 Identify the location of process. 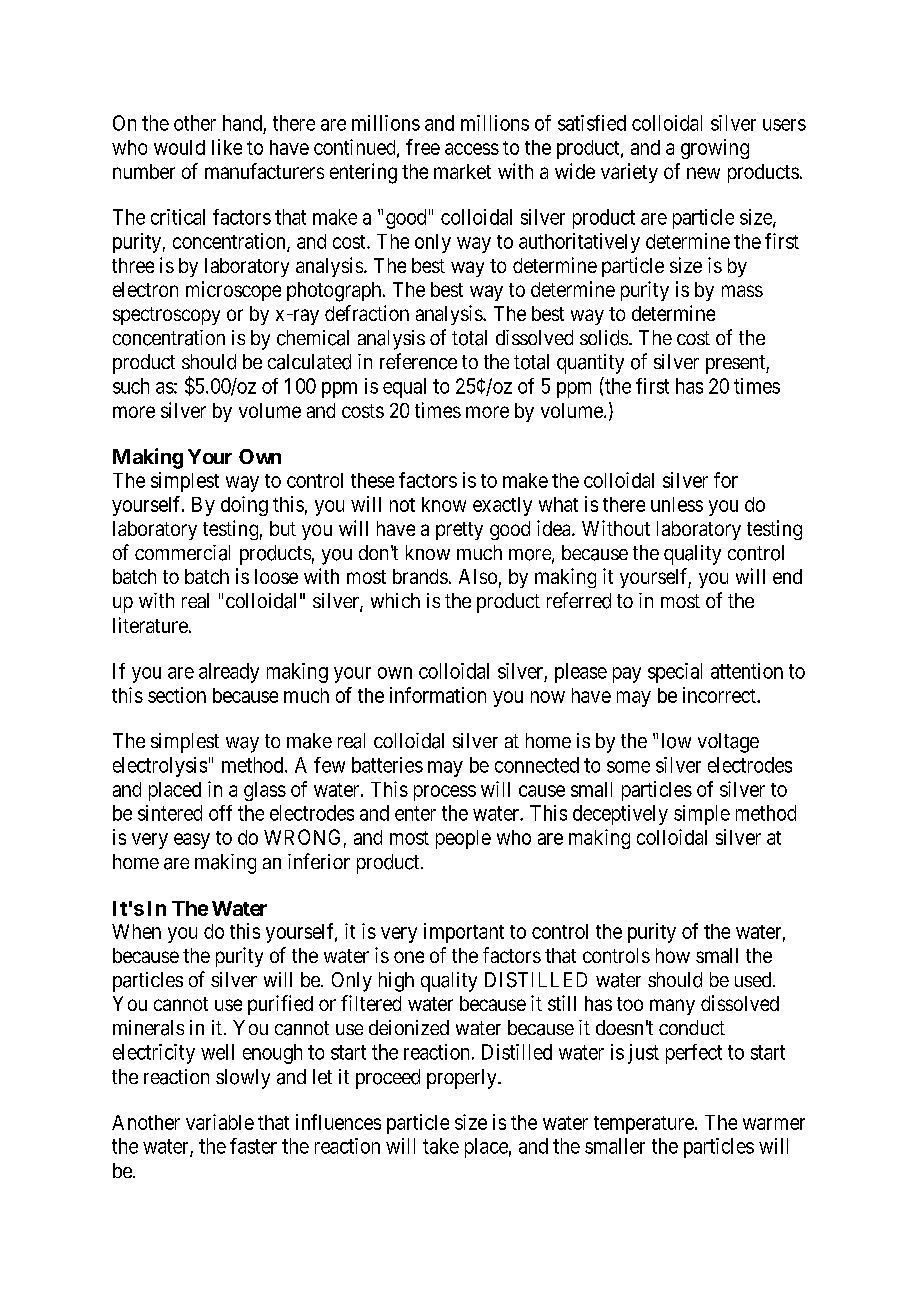
(445, 793).
